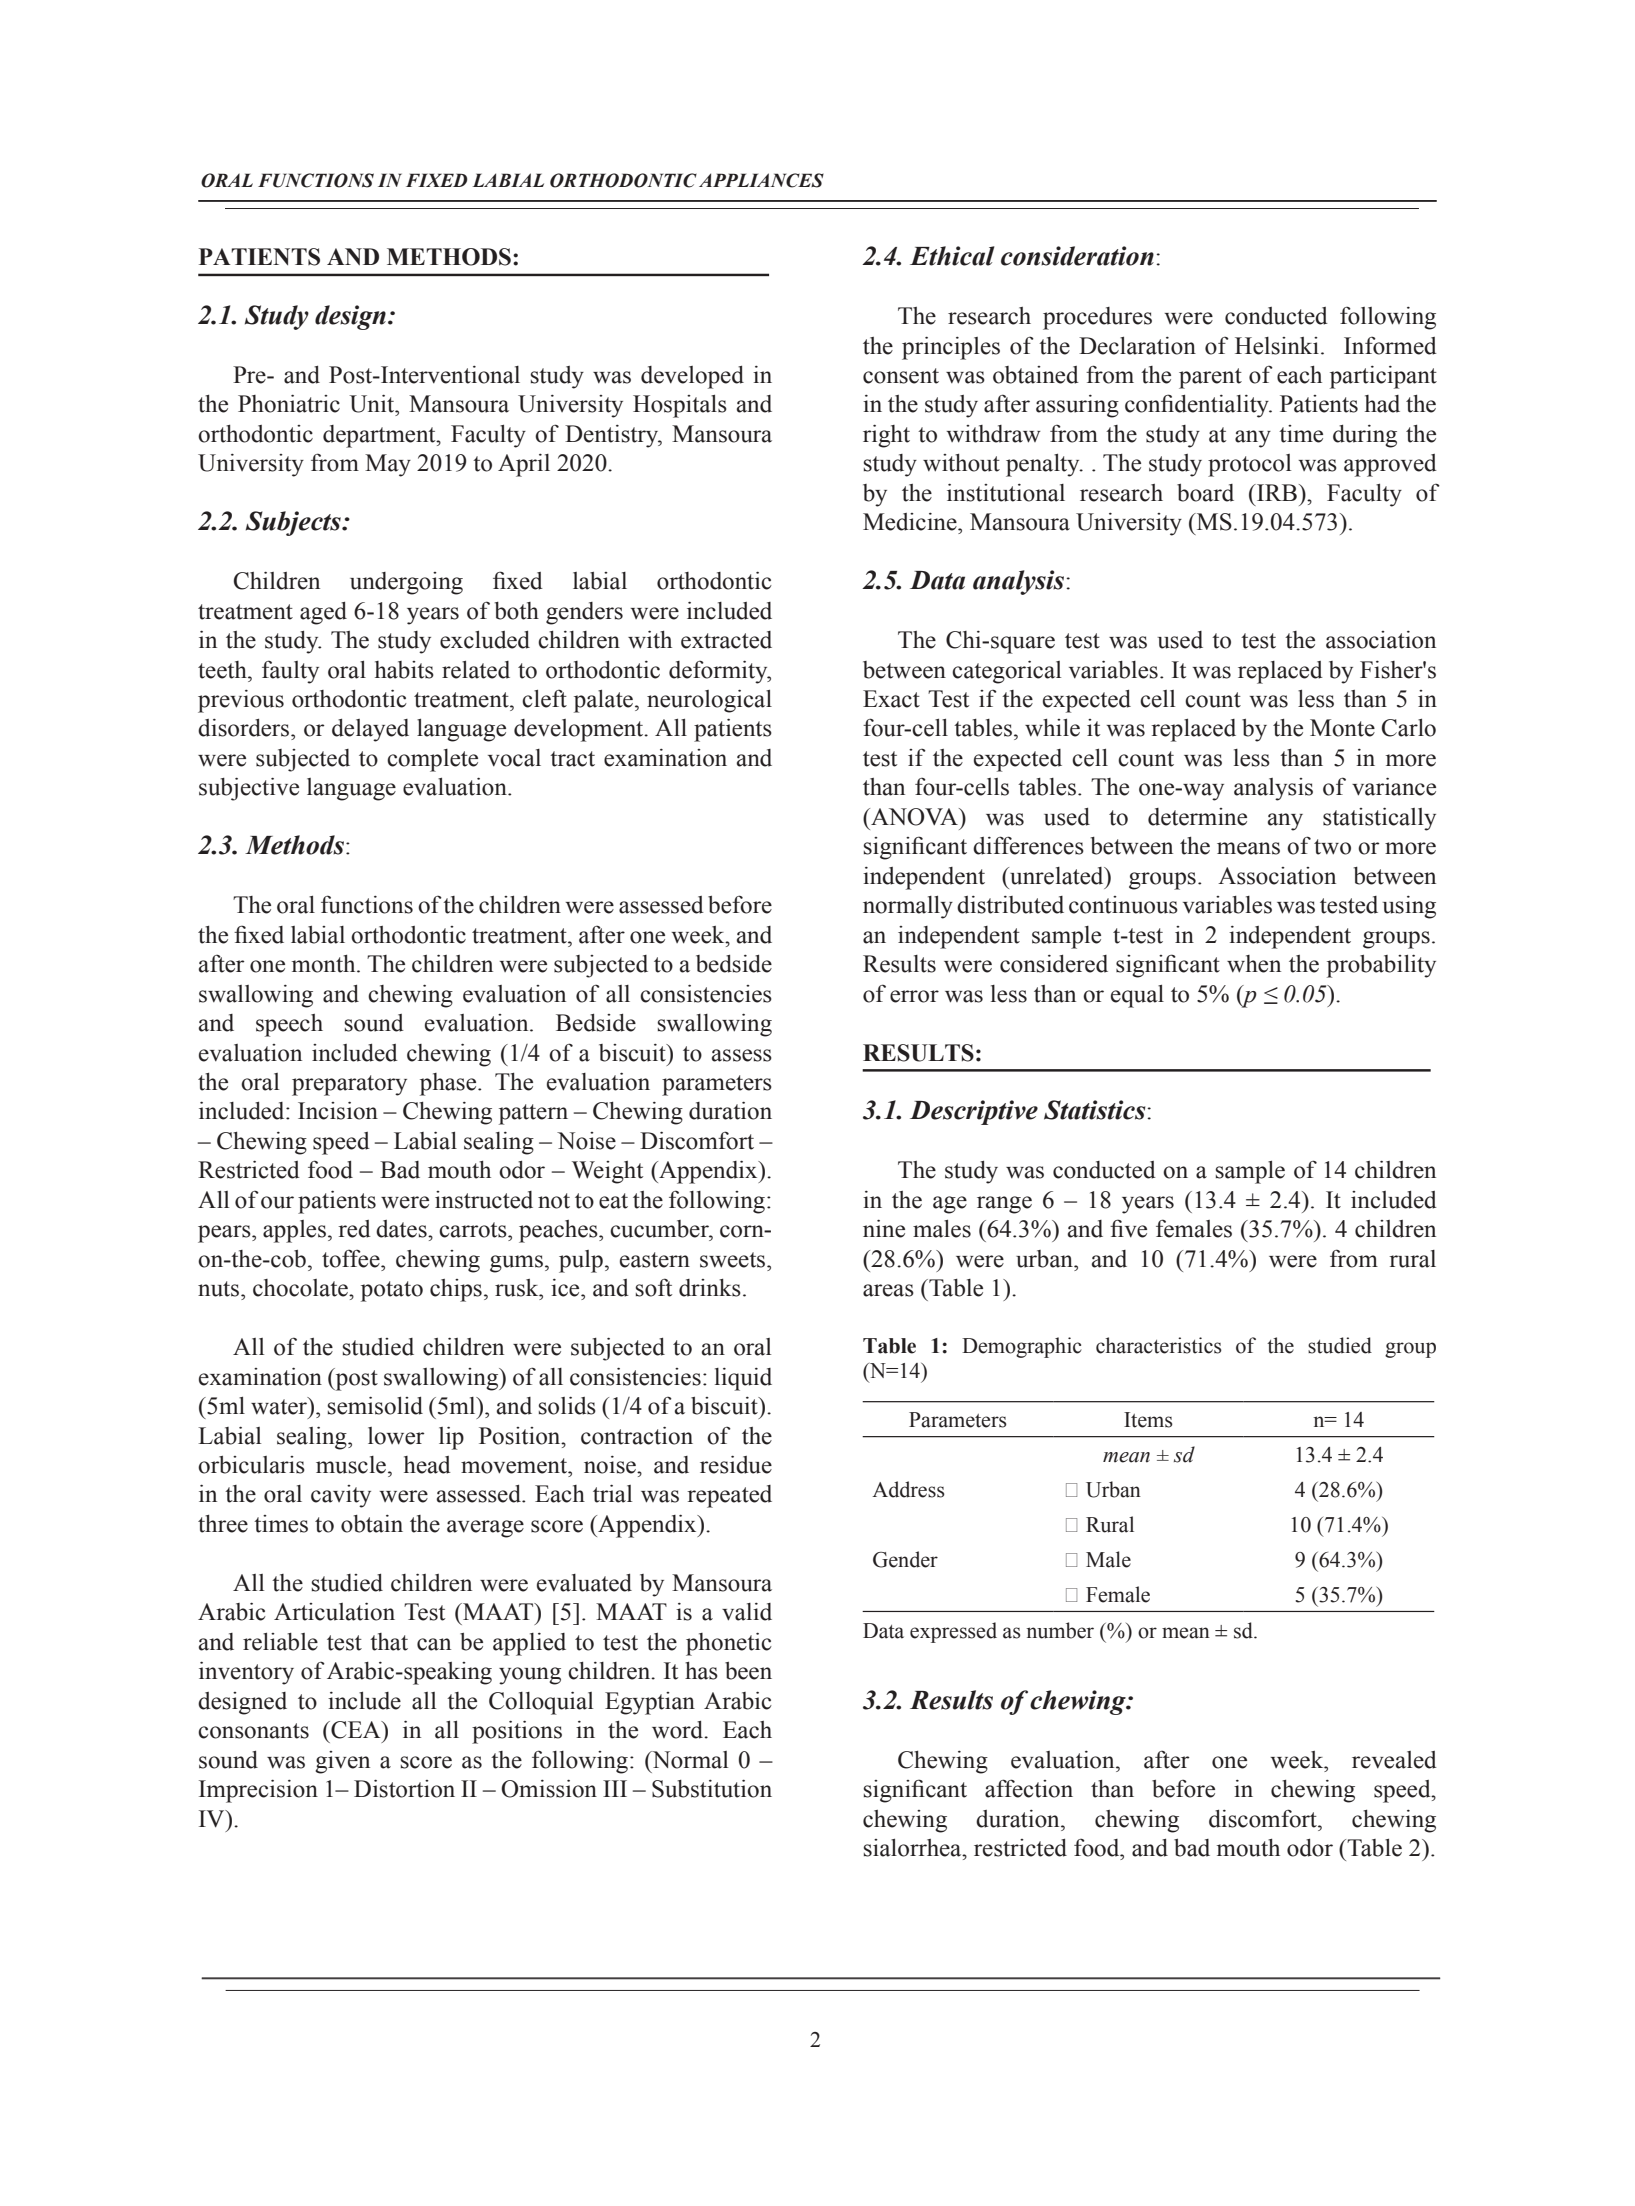 This screenshot has width=1635, height=2206. What do you see at coordinates (402, 1229) in the screenshot?
I see `dates` at bounding box center [402, 1229].
